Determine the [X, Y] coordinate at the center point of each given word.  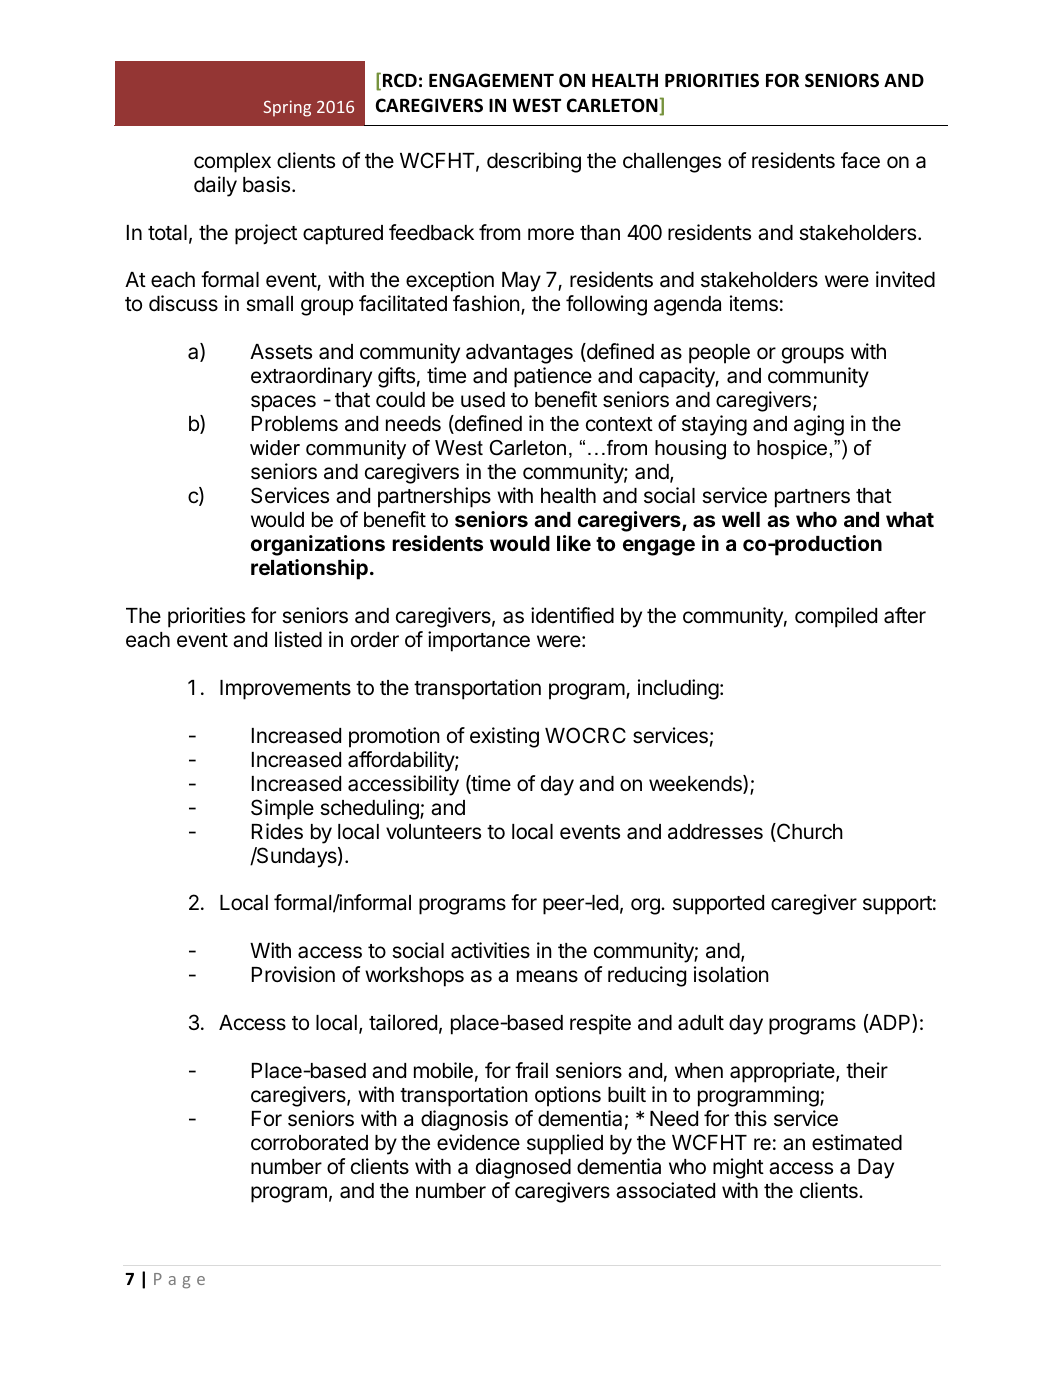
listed [298, 639]
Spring [287, 108]
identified [572, 615]
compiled [836, 617]
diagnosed [523, 1168]
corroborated [309, 1143]
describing [534, 162]
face [860, 160]
